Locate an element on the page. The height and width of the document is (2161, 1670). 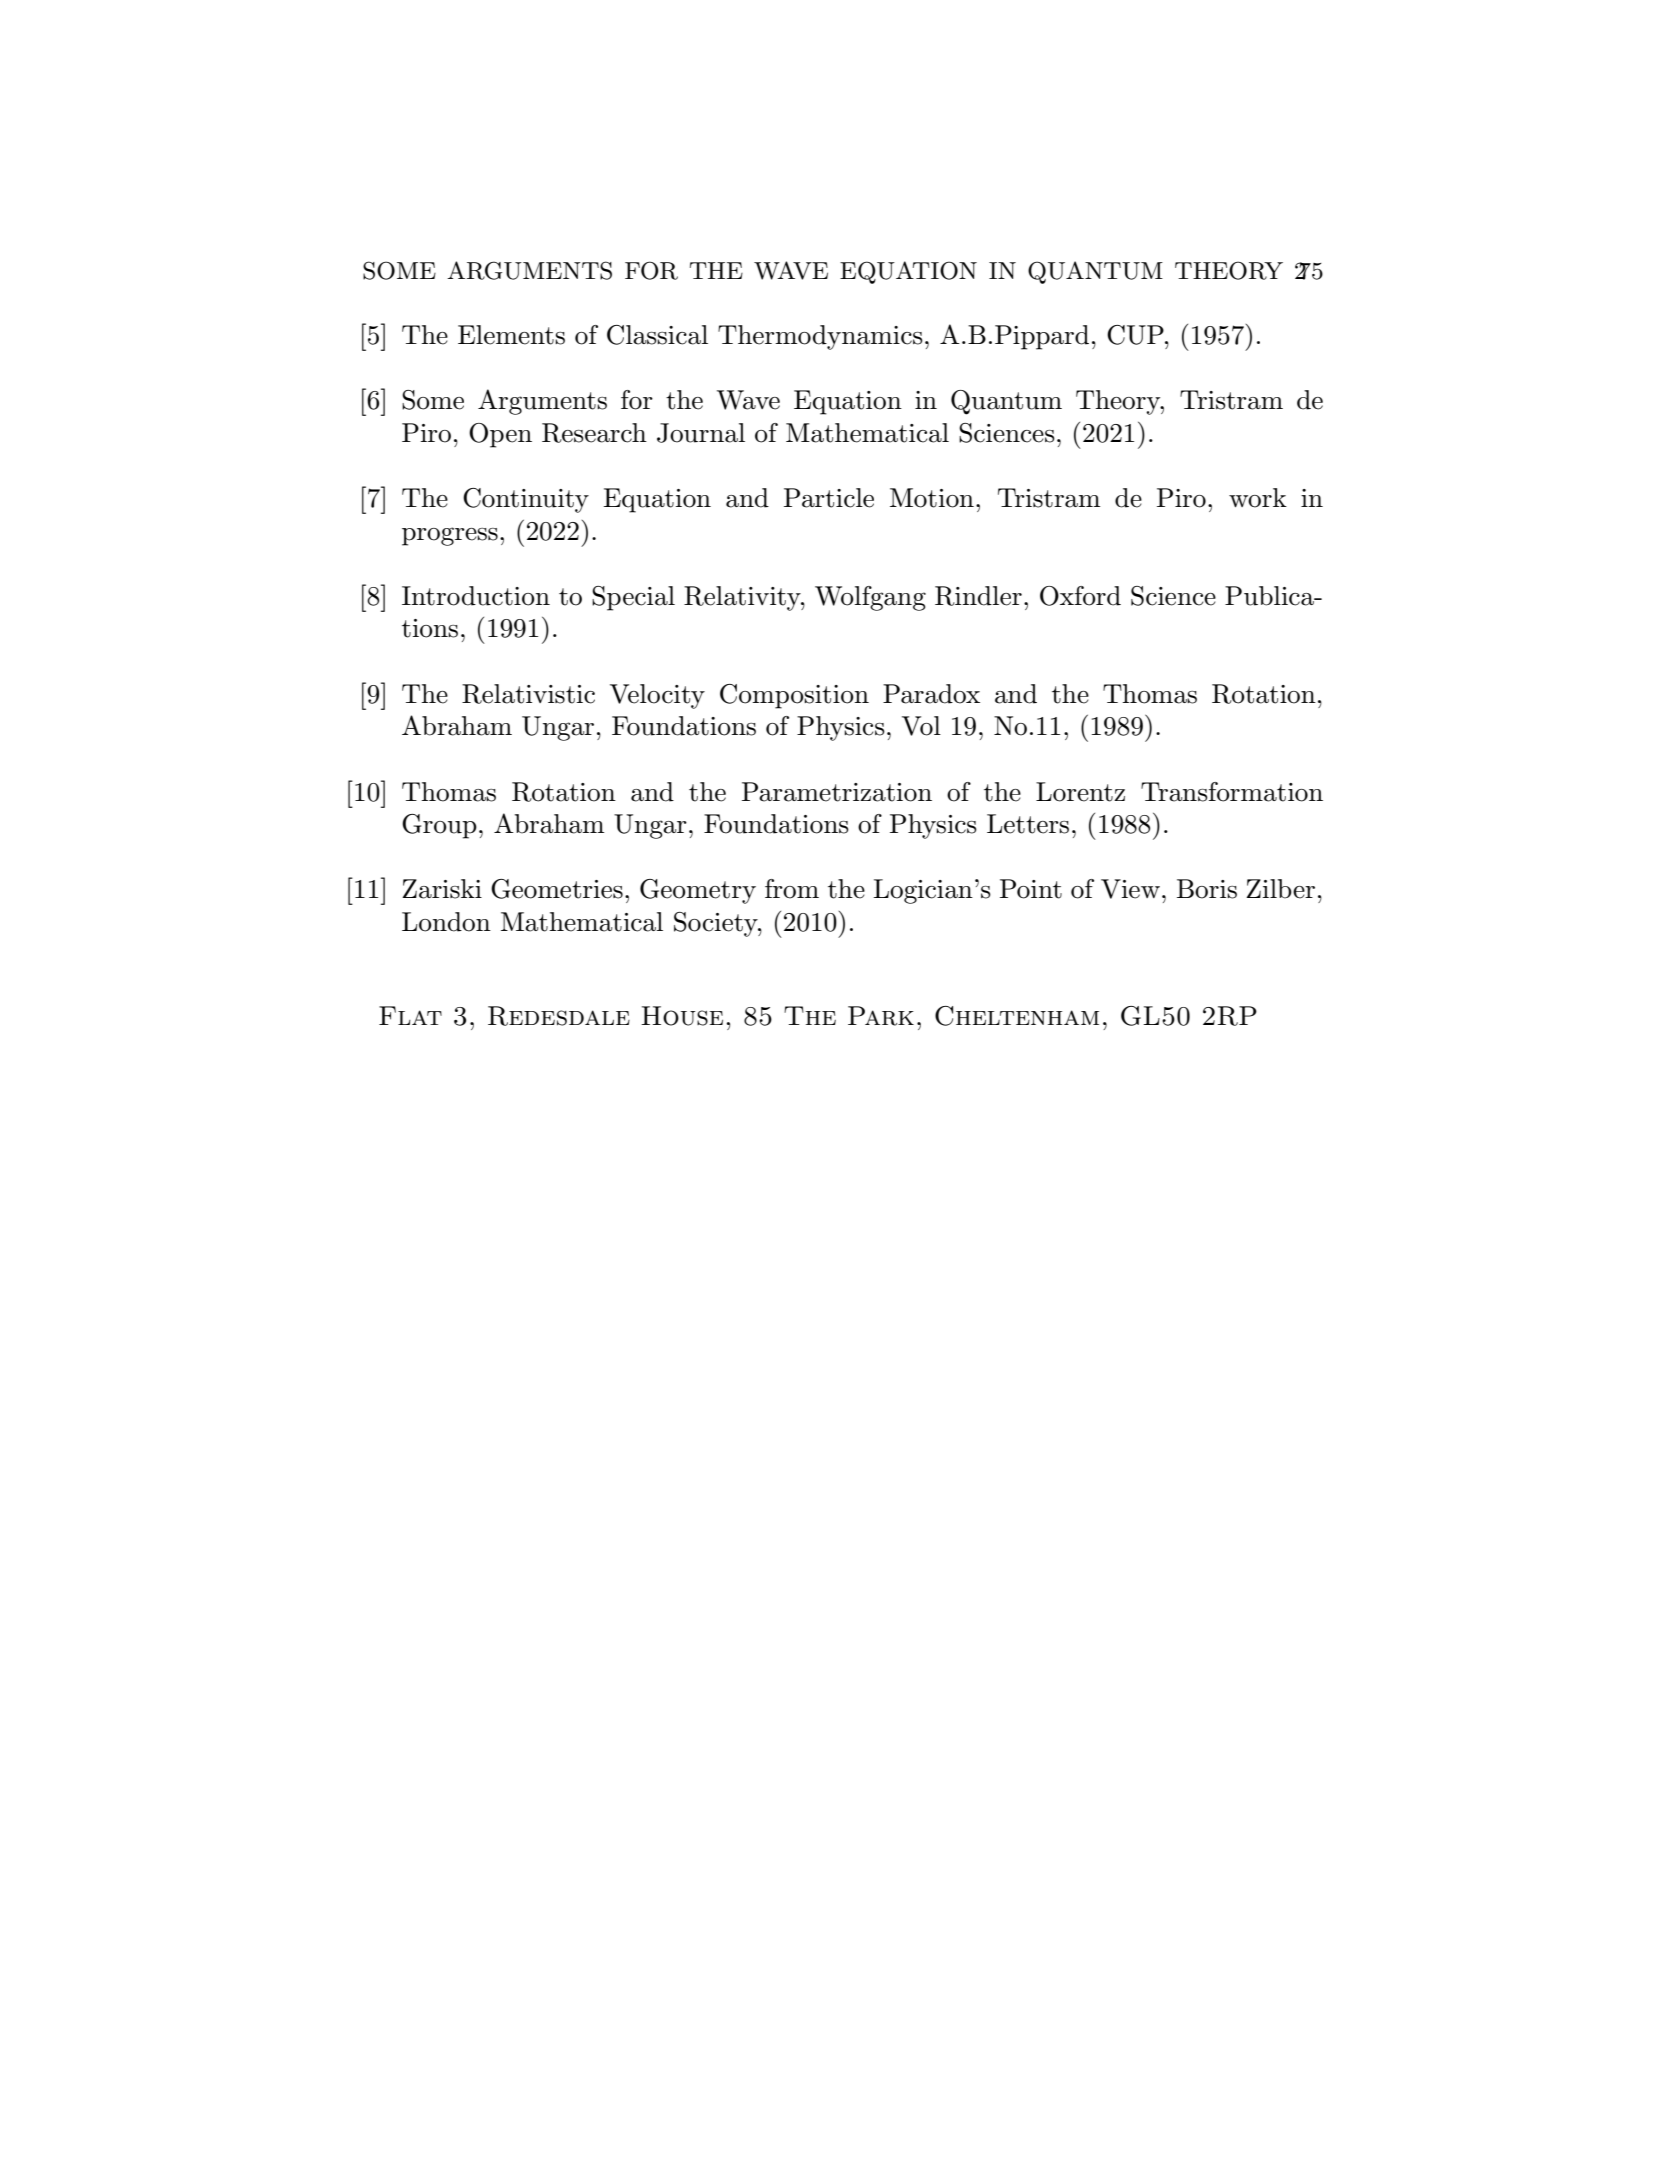
Parametrization is located at coordinates (837, 792).
